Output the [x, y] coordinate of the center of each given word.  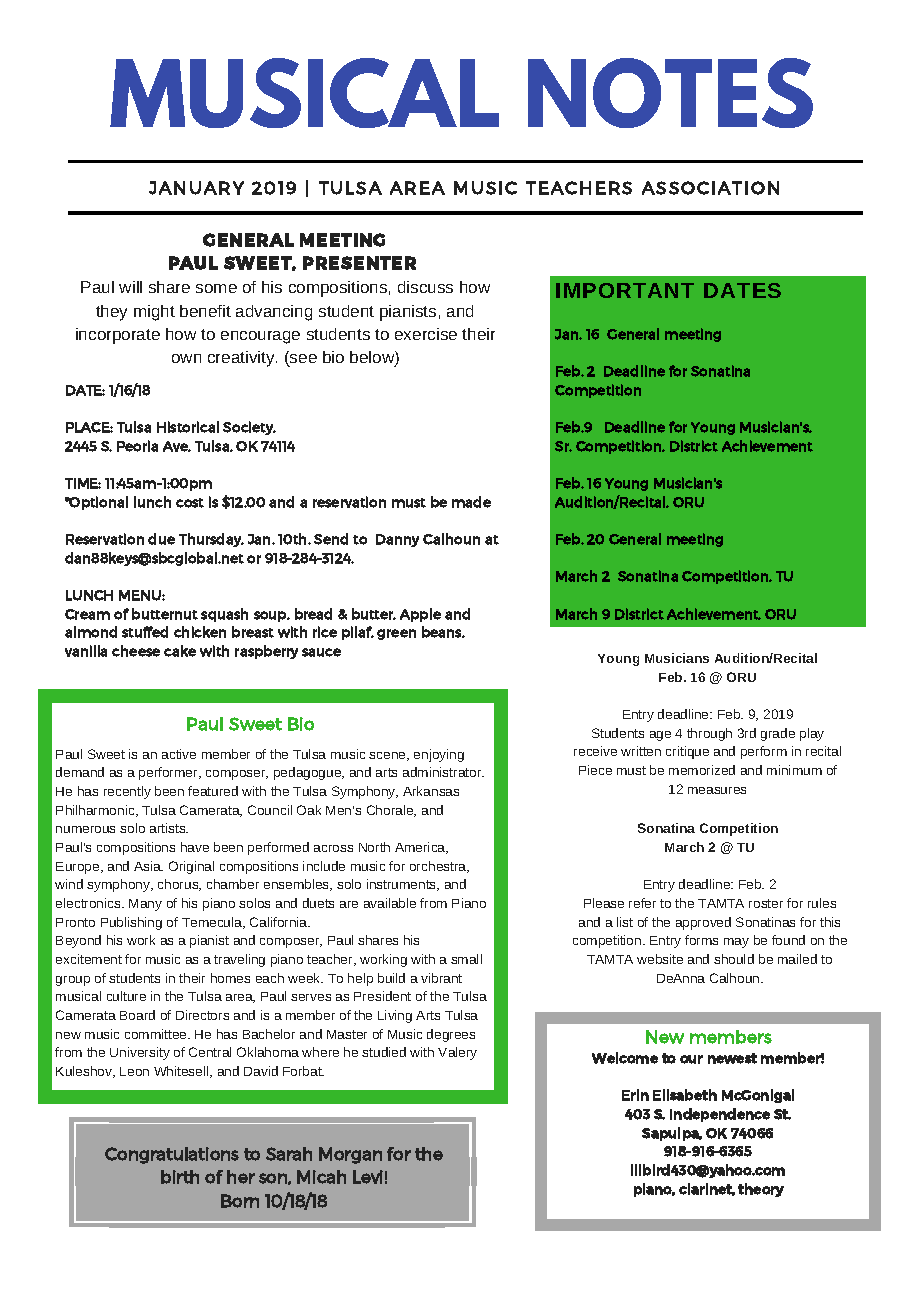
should [734, 959]
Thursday [211, 540]
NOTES [670, 93]
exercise [426, 334]
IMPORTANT [625, 290]
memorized [702, 770]
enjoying [439, 755]
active [179, 754]
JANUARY [196, 188]
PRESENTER [359, 263]
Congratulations [172, 1155]
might [154, 313]
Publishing [131, 923]
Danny [397, 540]
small [466, 959]
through [709, 734]
